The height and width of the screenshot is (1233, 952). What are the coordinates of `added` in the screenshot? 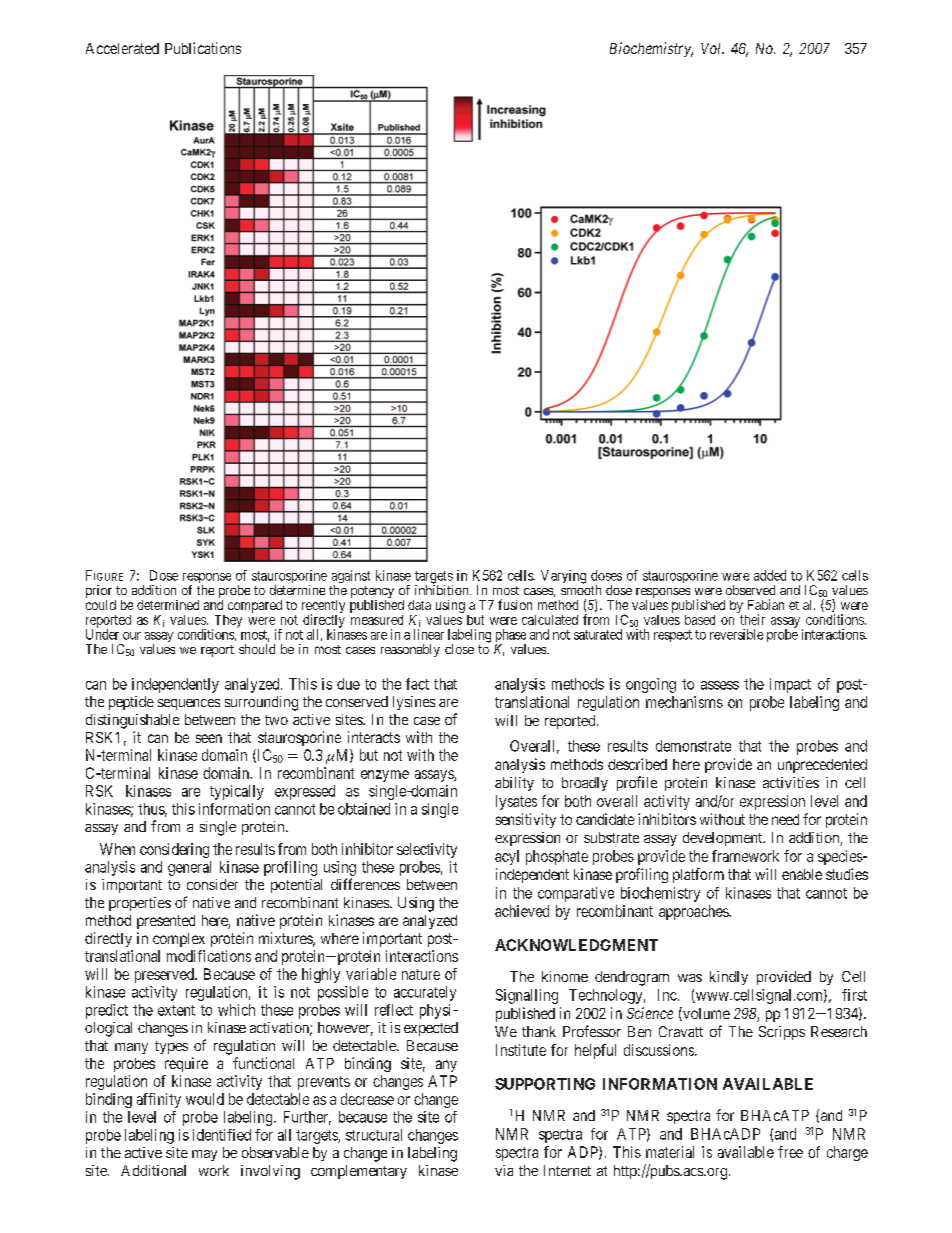 It's located at (770, 575).
